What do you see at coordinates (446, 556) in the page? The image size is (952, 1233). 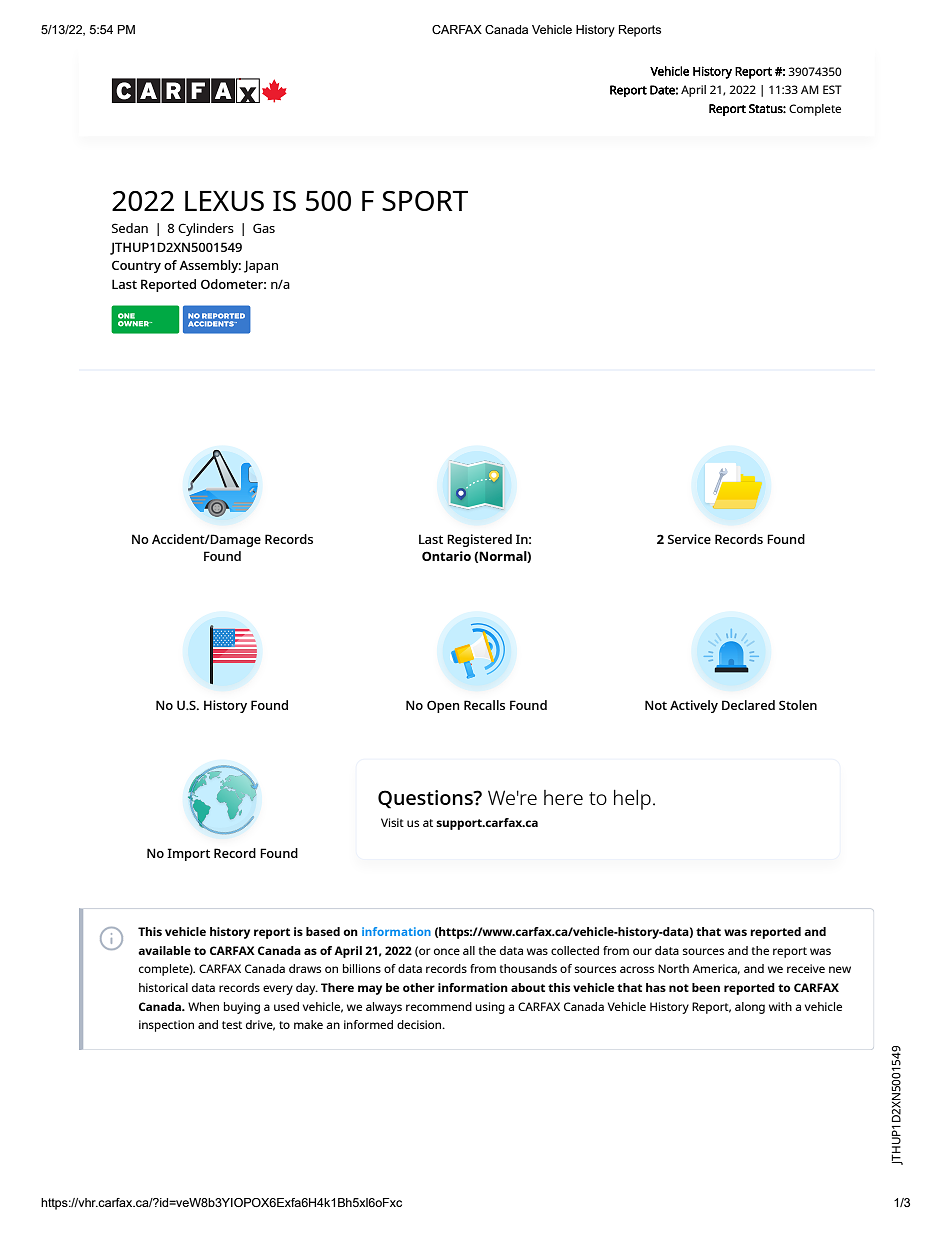 I see `Ontario` at bounding box center [446, 556].
